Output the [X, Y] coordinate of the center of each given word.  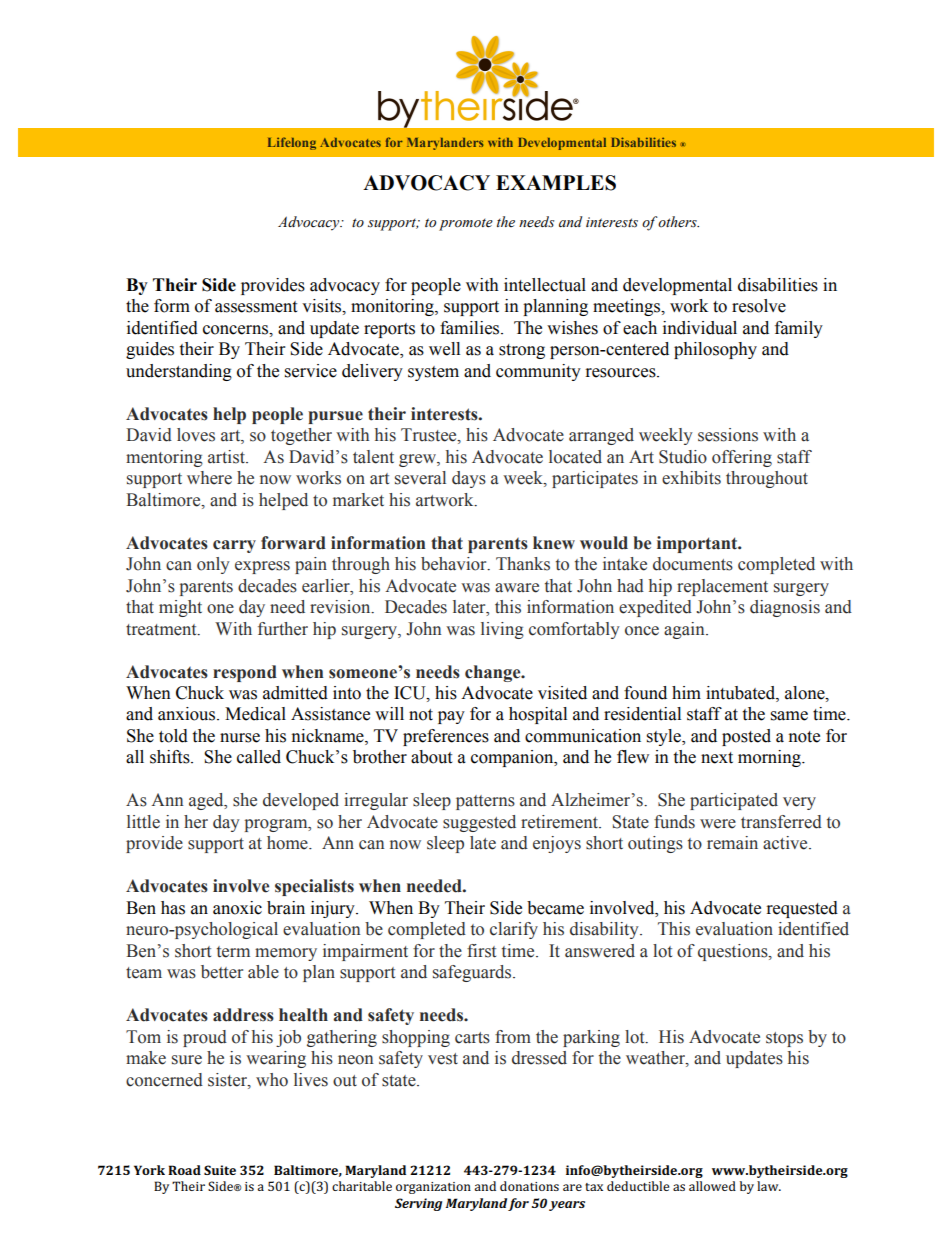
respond [245, 673]
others [678, 222]
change [494, 673]
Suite [220, 1170]
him [686, 692]
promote [466, 225]
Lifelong [292, 143]
